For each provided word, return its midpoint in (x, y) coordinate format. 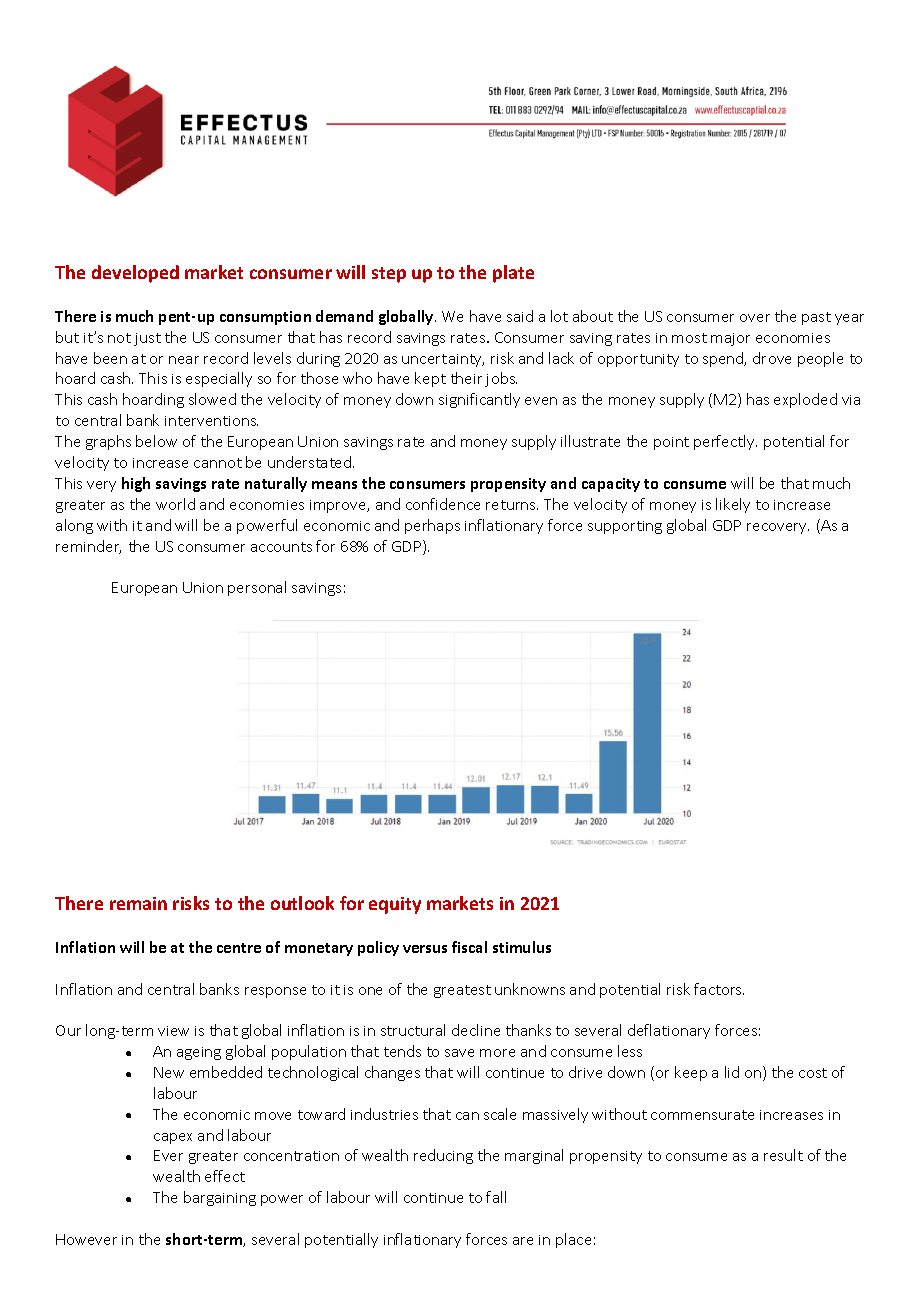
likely (733, 505)
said (520, 316)
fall (496, 1197)
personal (257, 588)
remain (138, 903)
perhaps (432, 526)
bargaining (220, 1198)
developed (135, 274)
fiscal (469, 947)
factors (719, 989)
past (816, 318)
